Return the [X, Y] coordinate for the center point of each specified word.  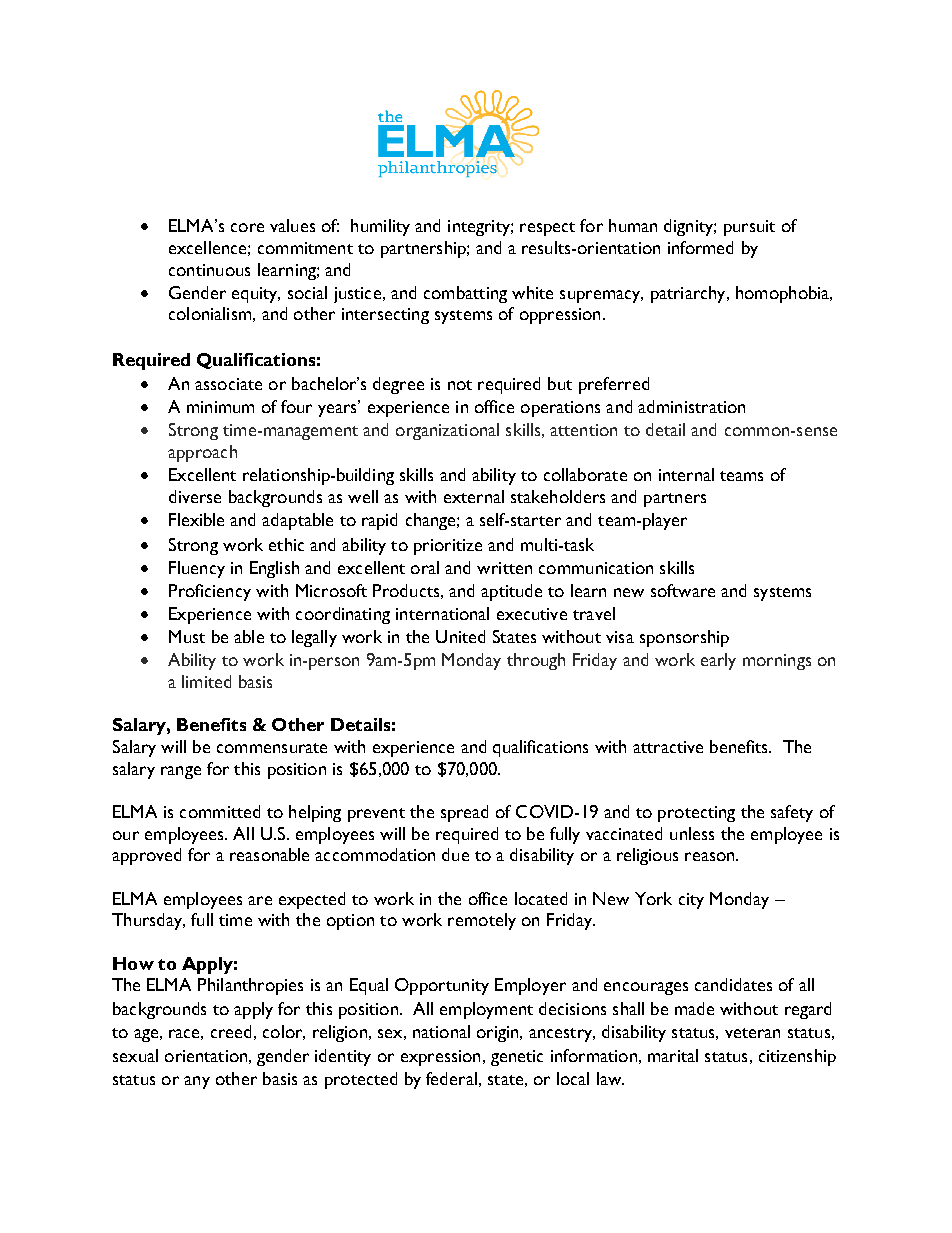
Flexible [196, 519]
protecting [696, 814]
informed [700, 247]
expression [440, 1058]
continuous [209, 270]
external [474, 496]
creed [231, 1031]
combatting [465, 294]
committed [220, 811]
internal [686, 474]
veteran [752, 1033]
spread [464, 813]
